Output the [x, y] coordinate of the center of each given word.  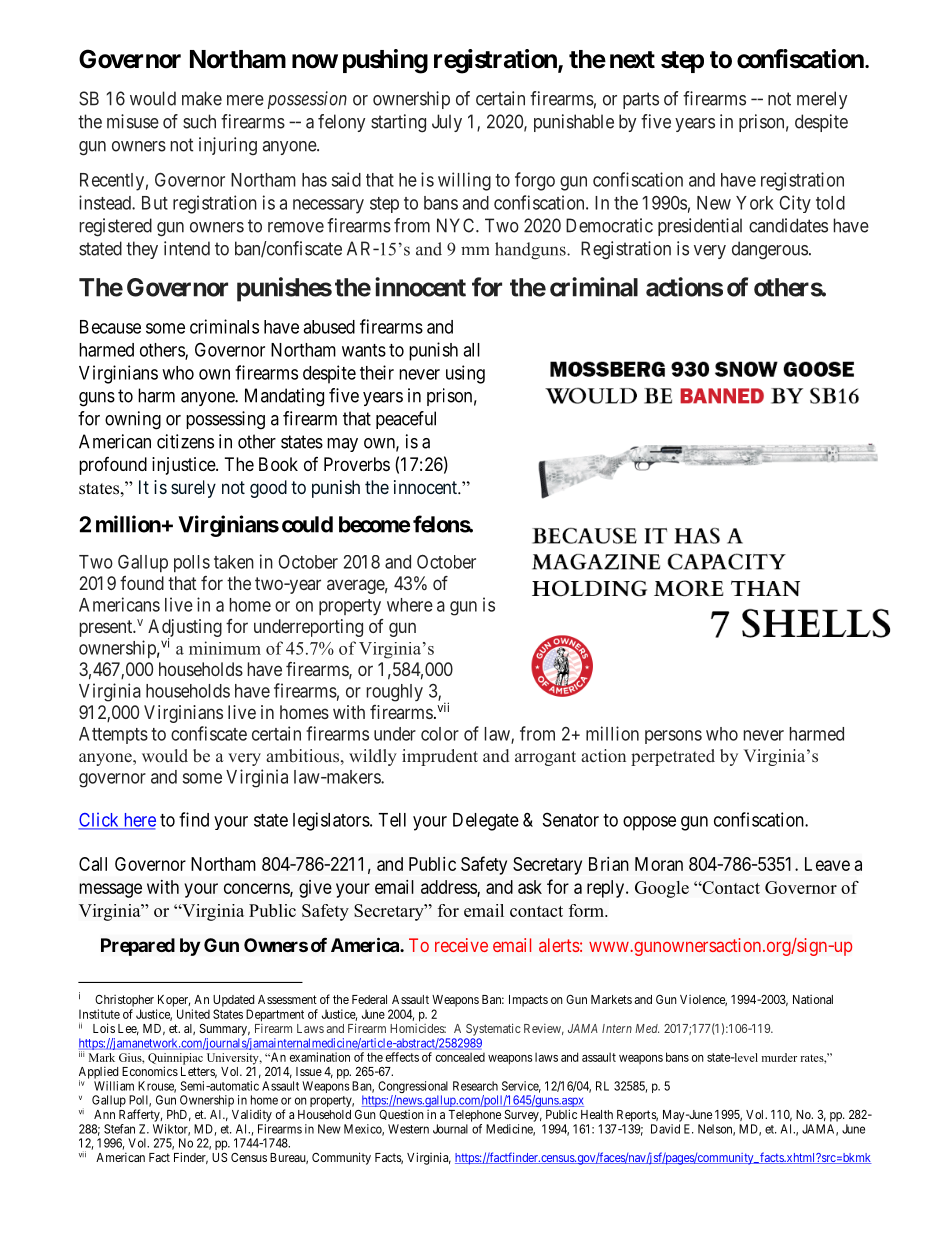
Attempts [113, 735]
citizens [185, 441]
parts [641, 100]
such [199, 121]
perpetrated [673, 757]
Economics [150, 1071]
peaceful [406, 420]
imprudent [440, 757]
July [447, 123]
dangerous [770, 250]
